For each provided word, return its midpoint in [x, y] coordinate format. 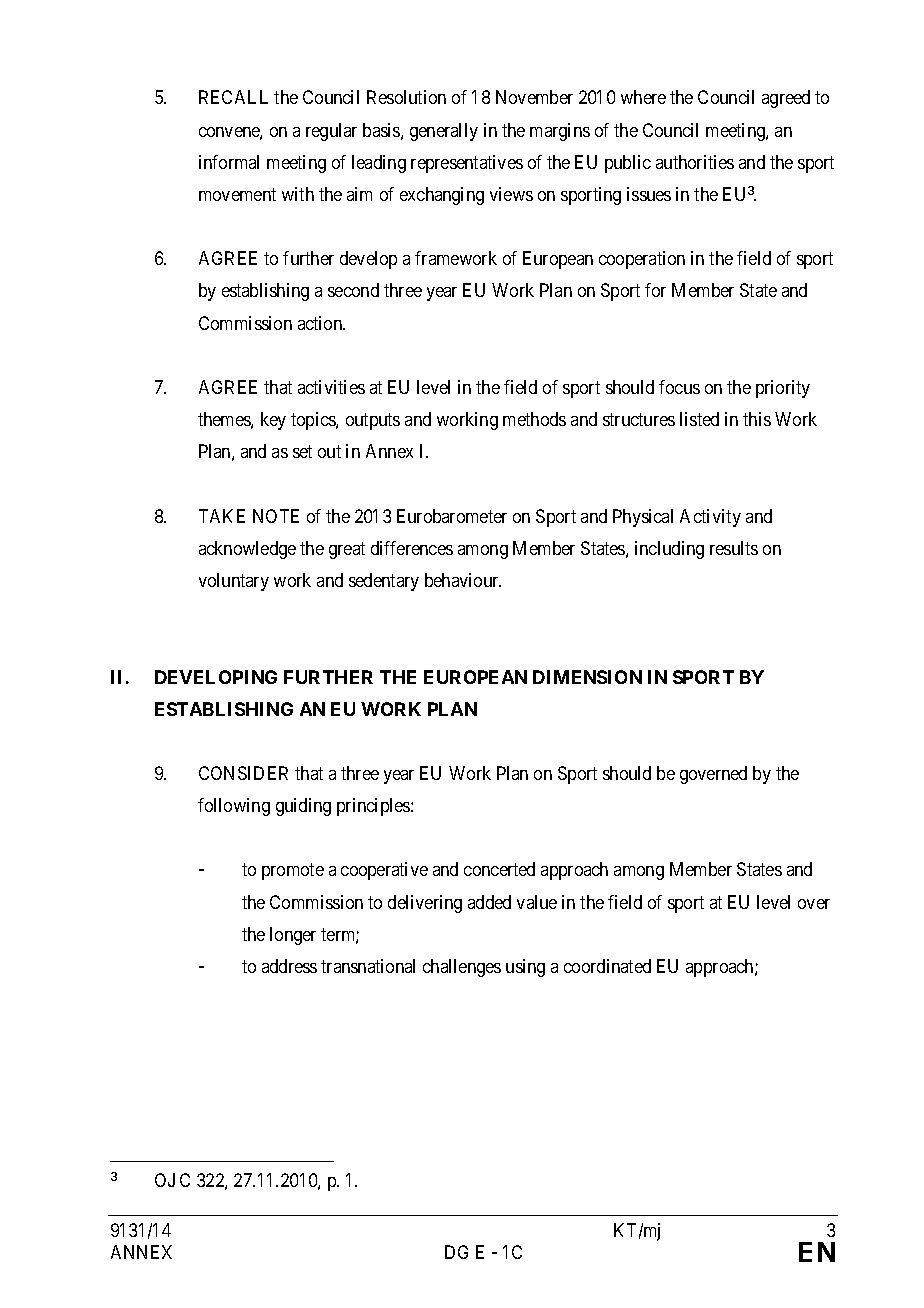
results [734, 548]
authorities [695, 162]
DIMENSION [587, 677]
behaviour [463, 580]
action [321, 323]
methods [534, 419]
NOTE [276, 516]
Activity [710, 518]
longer [293, 936]
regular [331, 132]
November [534, 97]
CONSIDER [243, 773]
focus [679, 387]
